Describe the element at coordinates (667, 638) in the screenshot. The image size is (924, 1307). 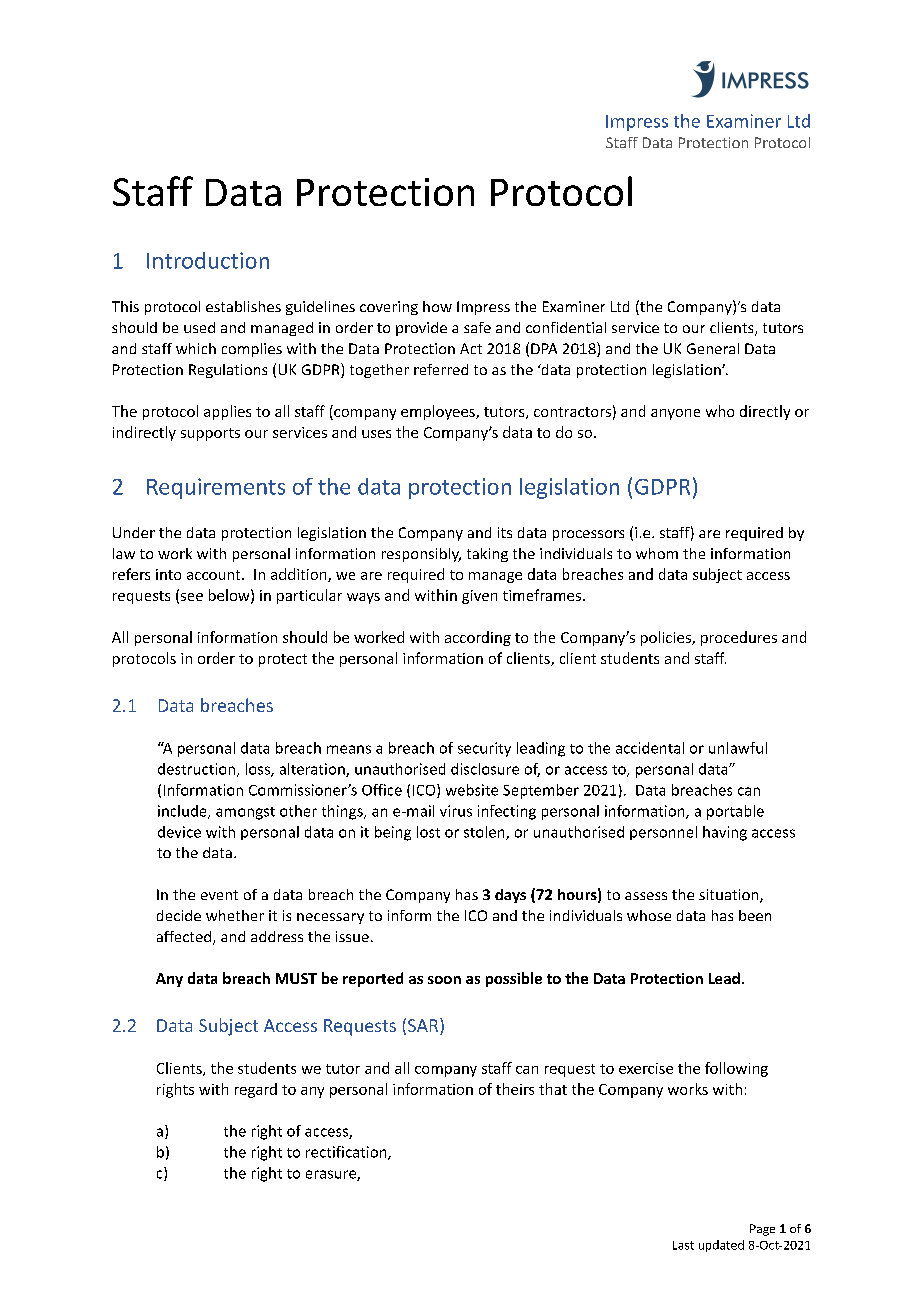
I see `policies` at that location.
